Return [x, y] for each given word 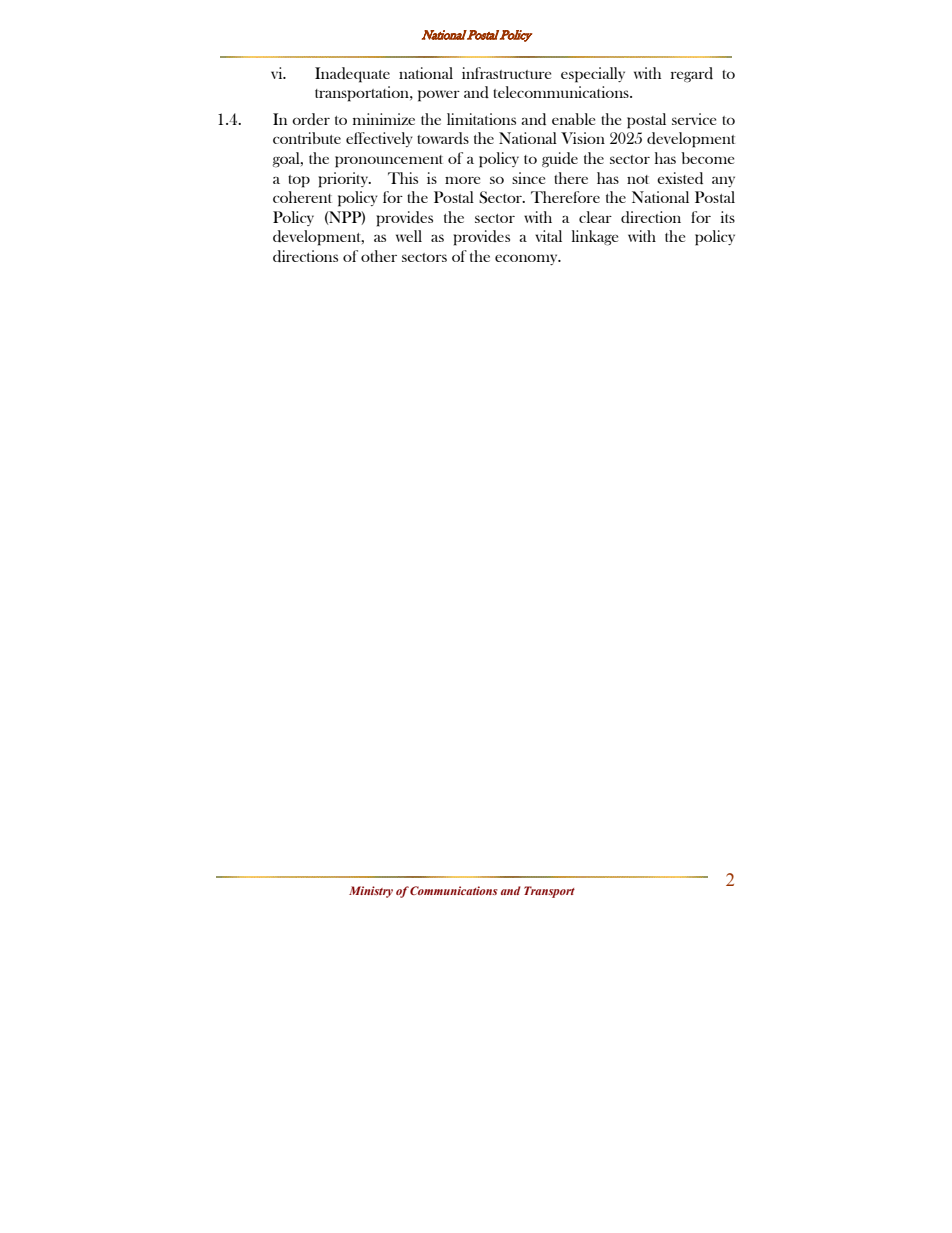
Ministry [371, 892]
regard [692, 75]
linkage [595, 238]
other [379, 256]
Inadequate [352, 75]
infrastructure [506, 73]
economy [527, 259]
